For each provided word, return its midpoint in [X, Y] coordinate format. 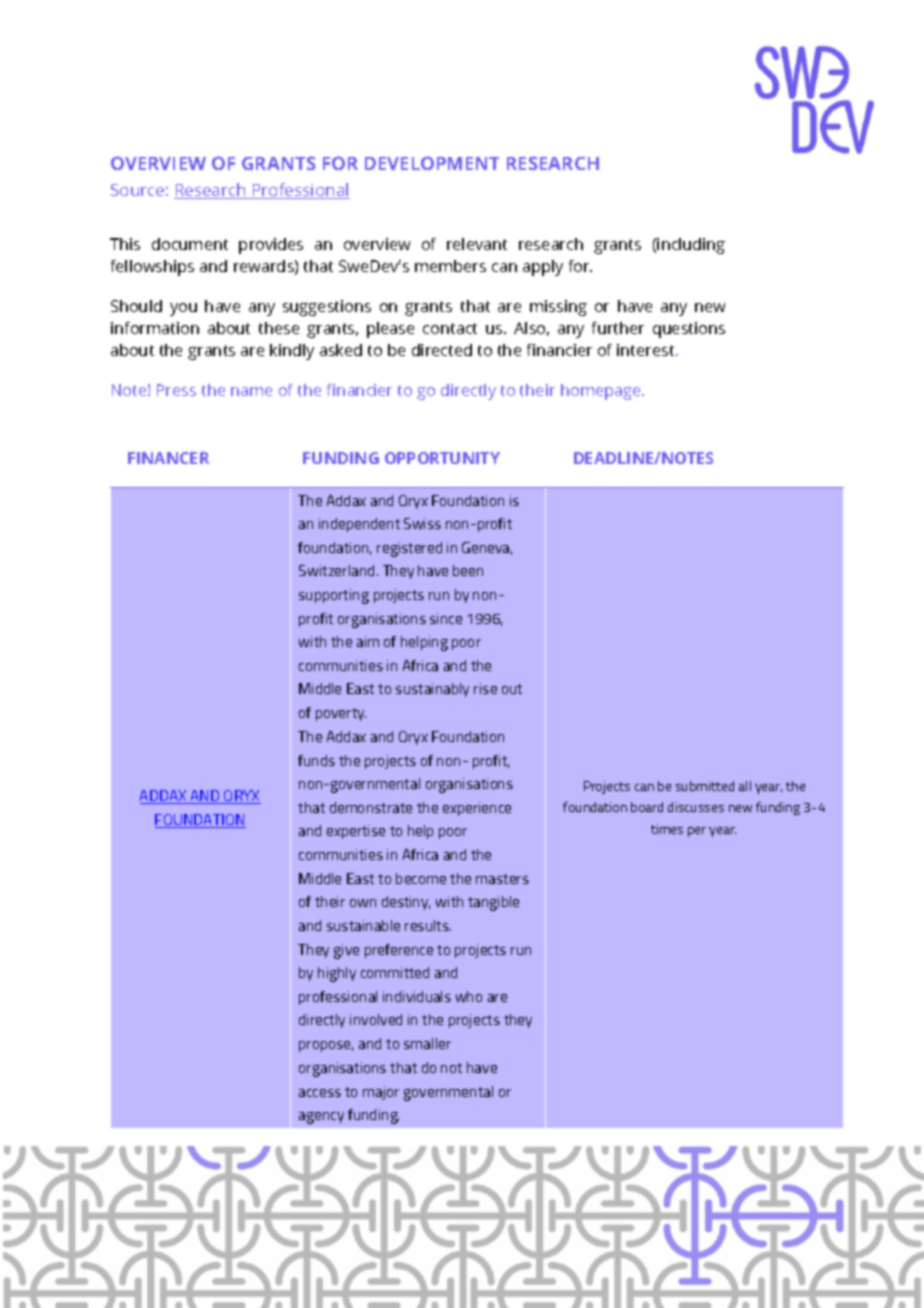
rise [485, 688]
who [469, 996]
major [381, 1093]
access [320, 1093]
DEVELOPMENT [432, 163]
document [190, 244]
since [446, 618]
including [691, 246]
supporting [334, 596]
